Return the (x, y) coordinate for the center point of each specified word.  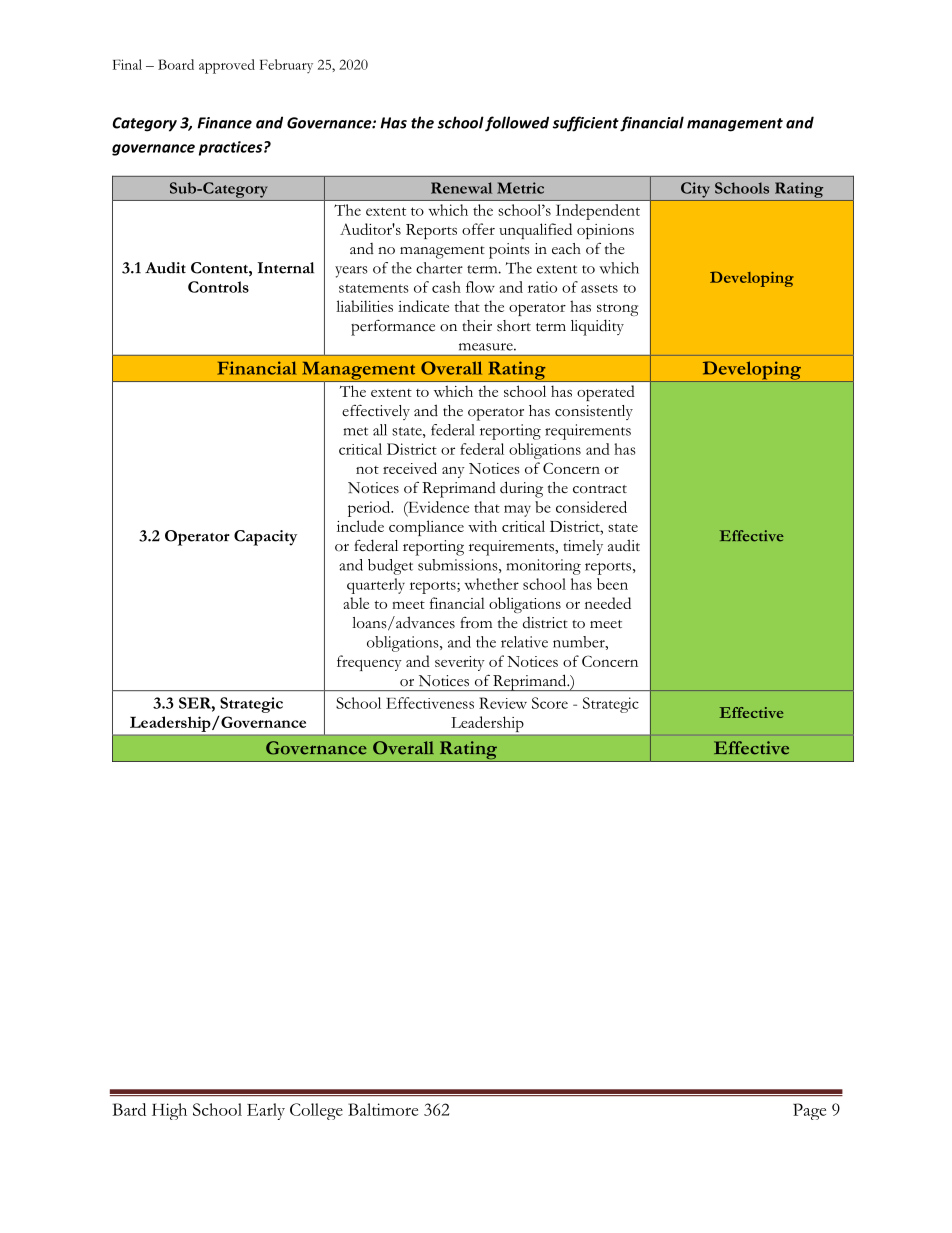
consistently (594, 412)
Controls (218, 287)
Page (809, 1111)
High (169, 1111)
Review (503, 703)
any (453, 472)
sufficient (586, 124)
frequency (369, 663)
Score (550, 703)
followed (517, 124)
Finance (224, 123)
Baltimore (383, 1109)
